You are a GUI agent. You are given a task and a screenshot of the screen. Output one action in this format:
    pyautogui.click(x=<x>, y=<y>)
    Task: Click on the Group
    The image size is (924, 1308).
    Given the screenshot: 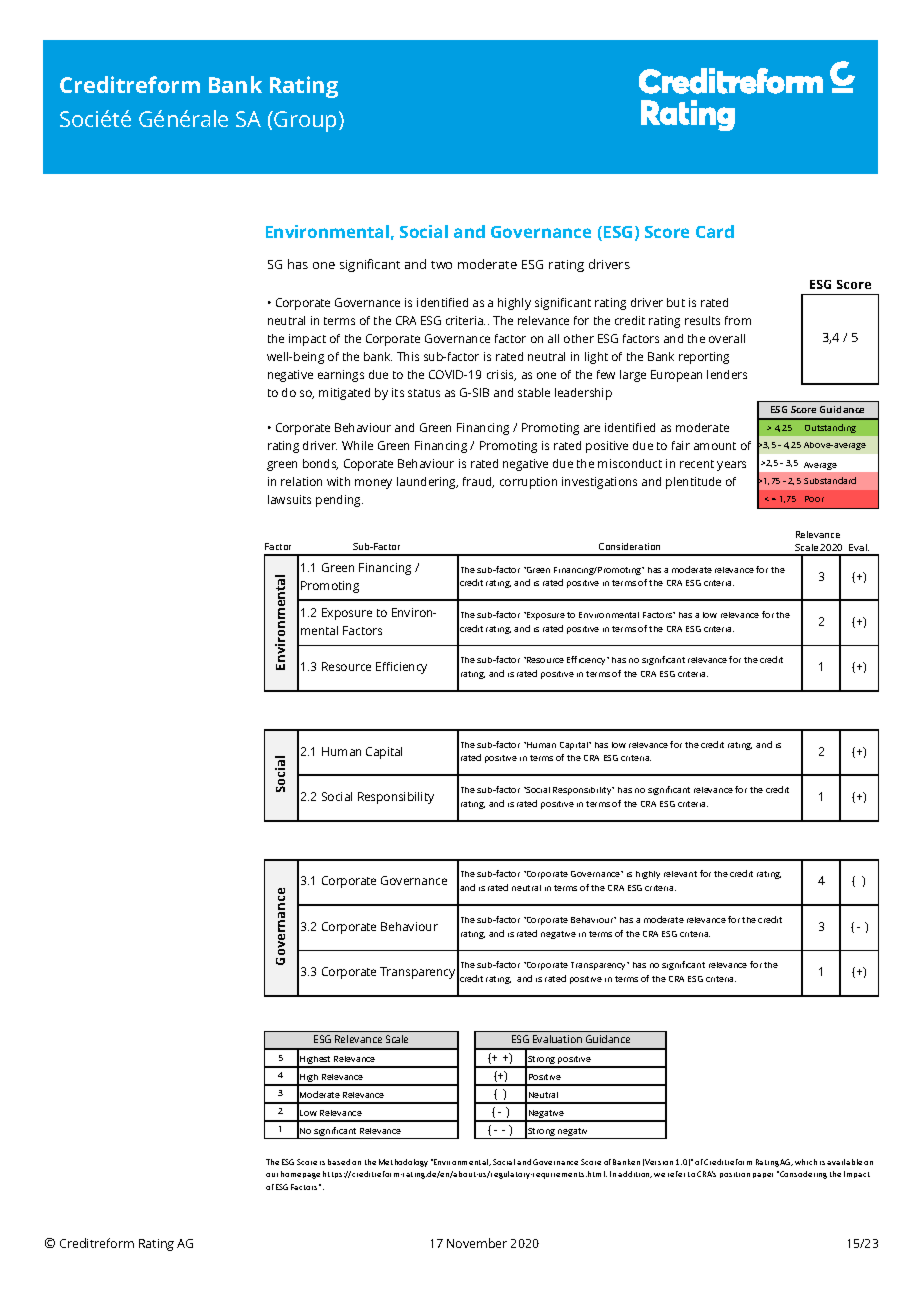 What is the action you would take?
    pyautogui.click(x=305, y=121)
